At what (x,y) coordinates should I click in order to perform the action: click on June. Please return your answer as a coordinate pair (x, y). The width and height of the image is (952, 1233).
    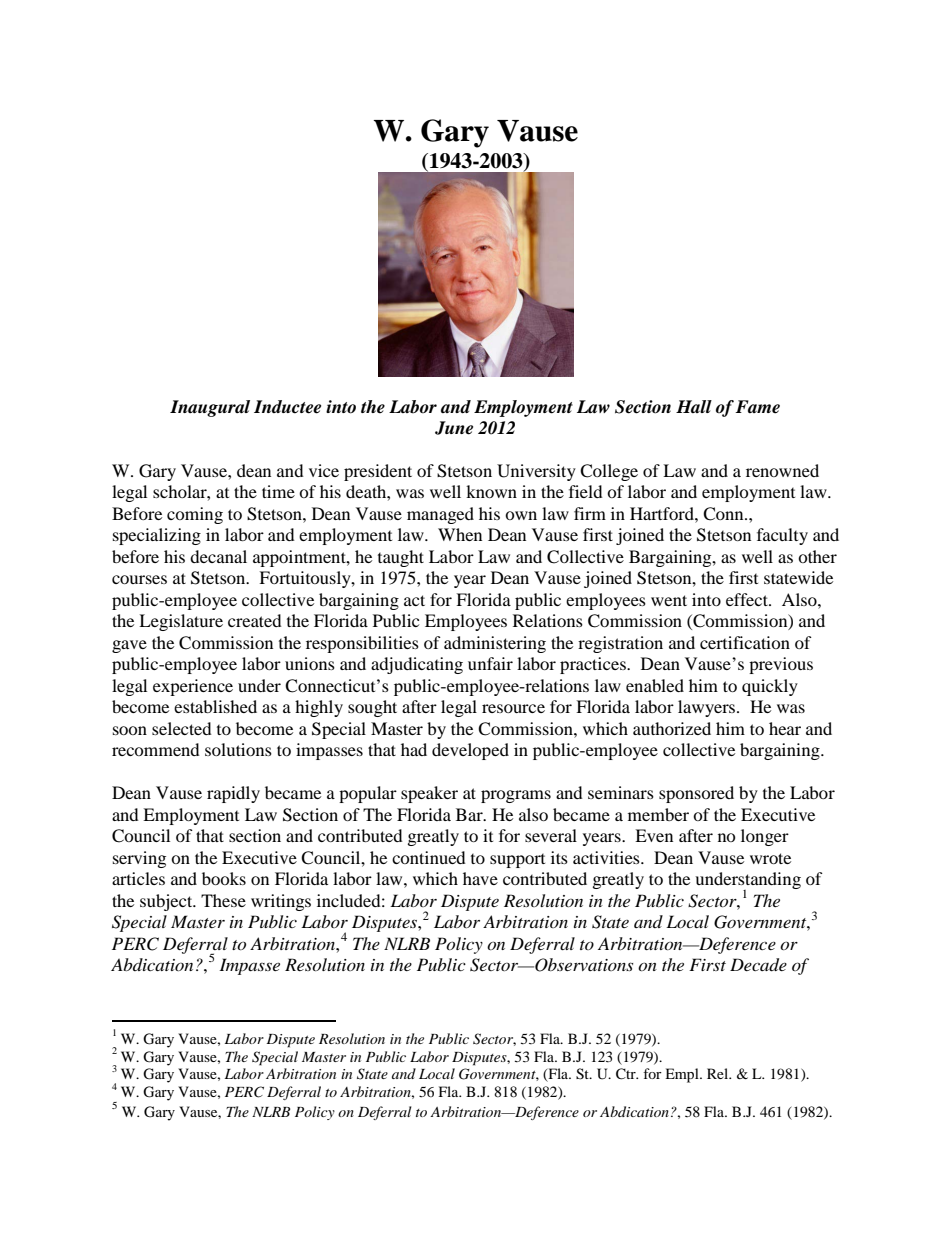
    Looking at the image, I should click on (454, 428).
